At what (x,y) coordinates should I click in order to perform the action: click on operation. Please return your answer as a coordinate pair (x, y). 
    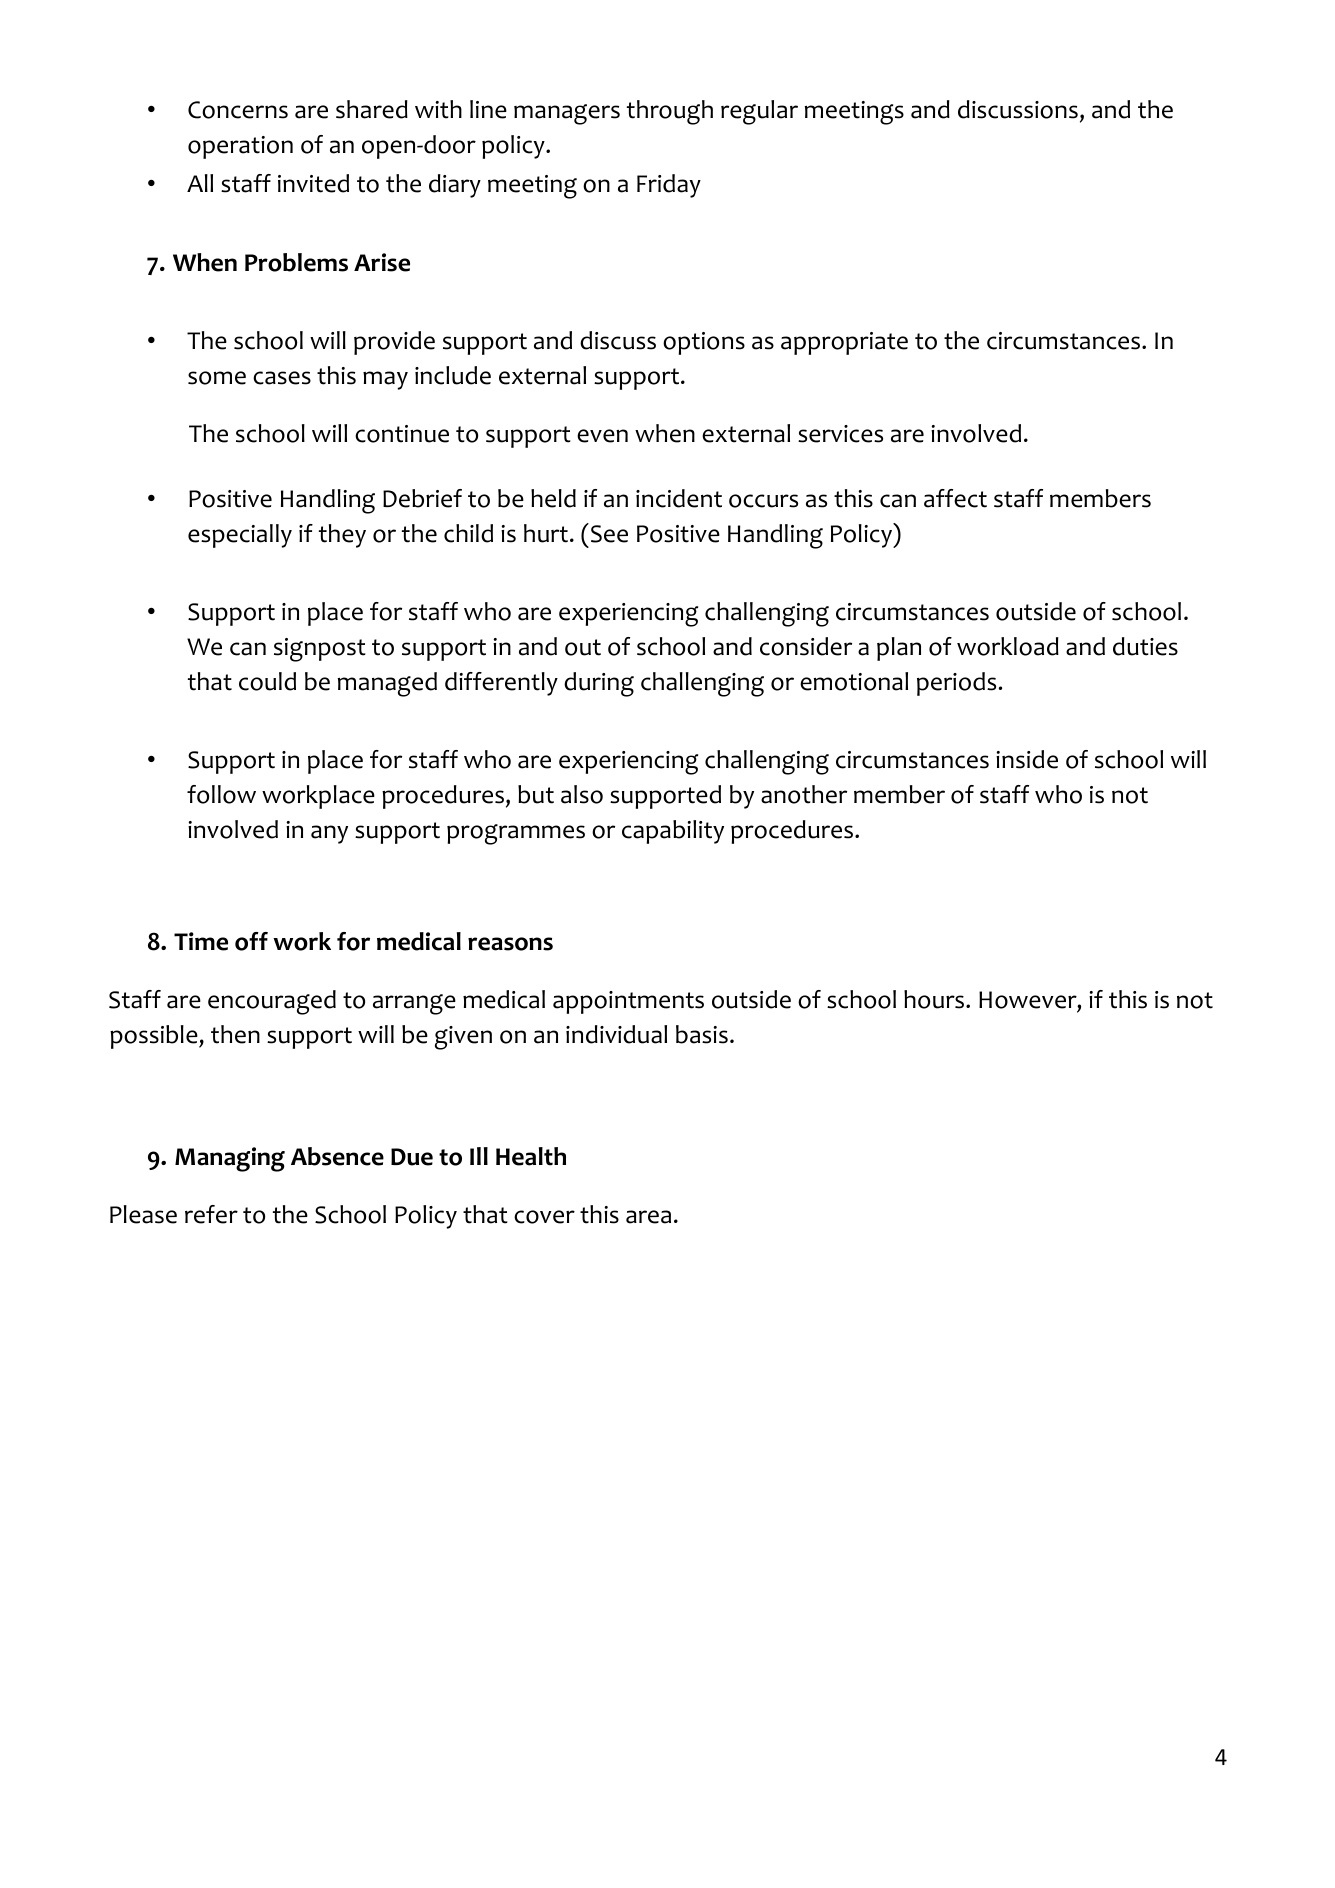
    Looking at the image, I should click on (240, 147).
